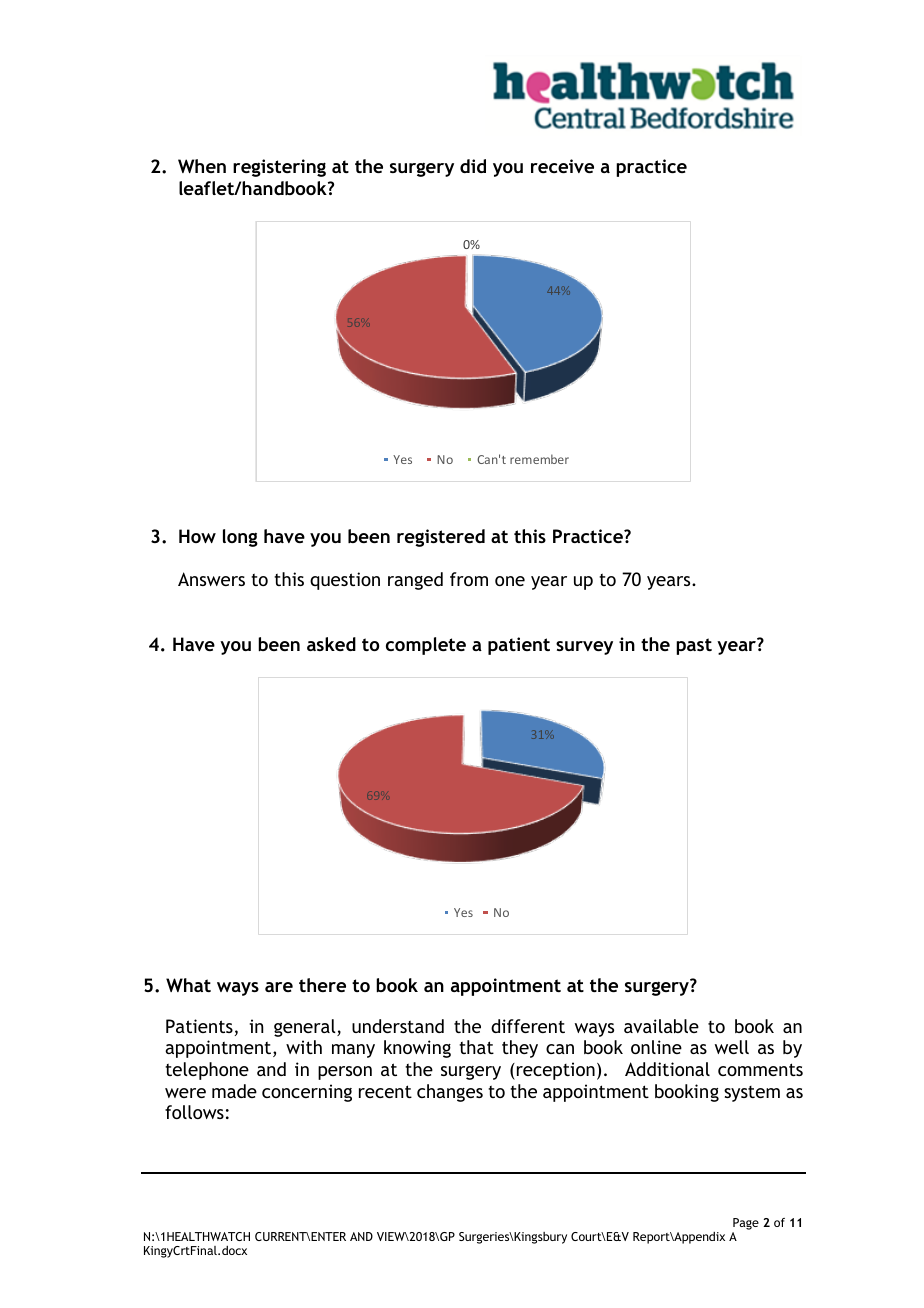 The height and width of the image is (1308, 924). Describe the element at coordinates (331, 644) in the image. I see `asked` at that location.
